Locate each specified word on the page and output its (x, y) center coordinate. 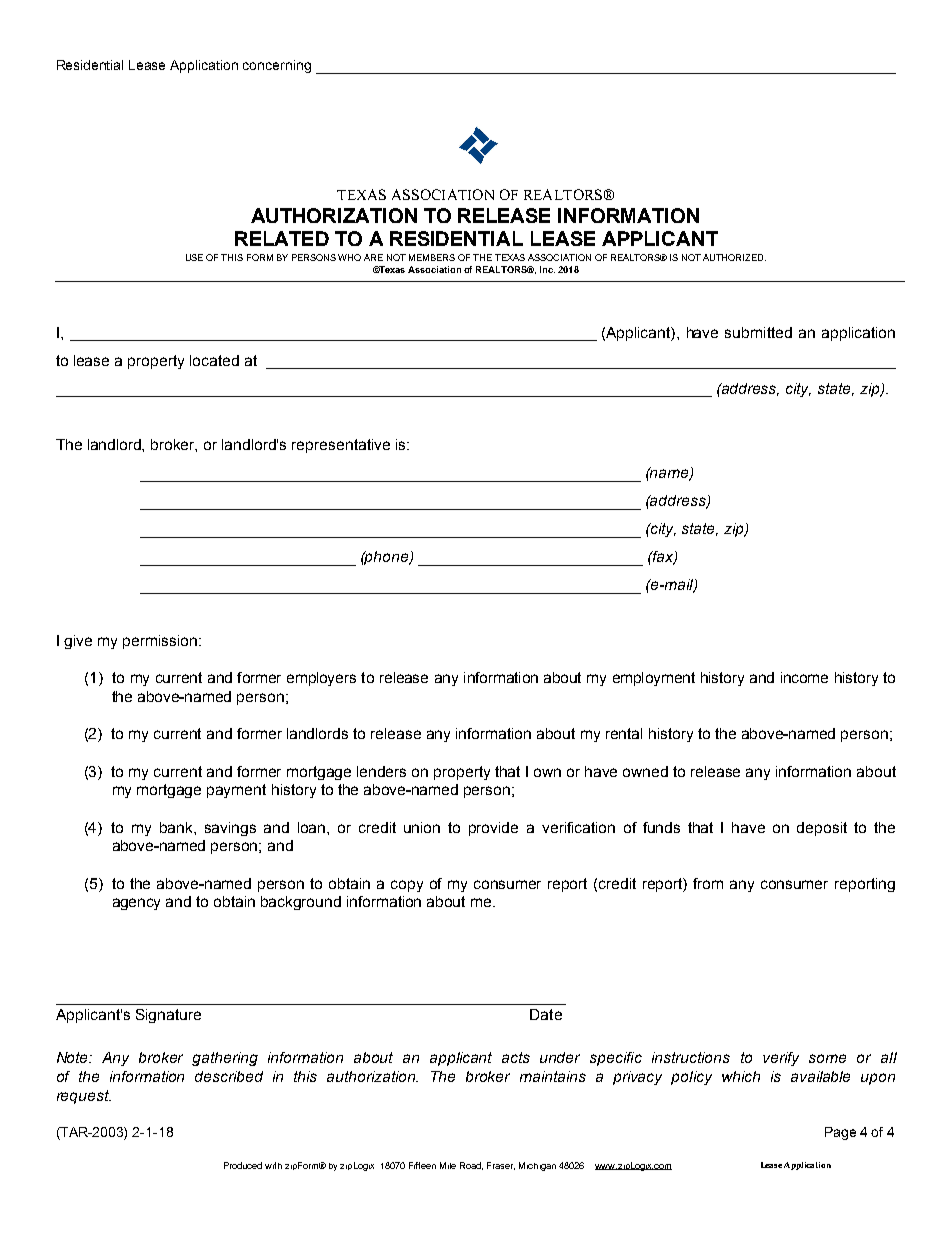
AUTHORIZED (734, 257)
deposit (822, 829)
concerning (277, 66)
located (214, 360)
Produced (243, 1165)
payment (236, 791)
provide (493, 829)
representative (341, 446)
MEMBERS (432, 257)
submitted (758, 332)
